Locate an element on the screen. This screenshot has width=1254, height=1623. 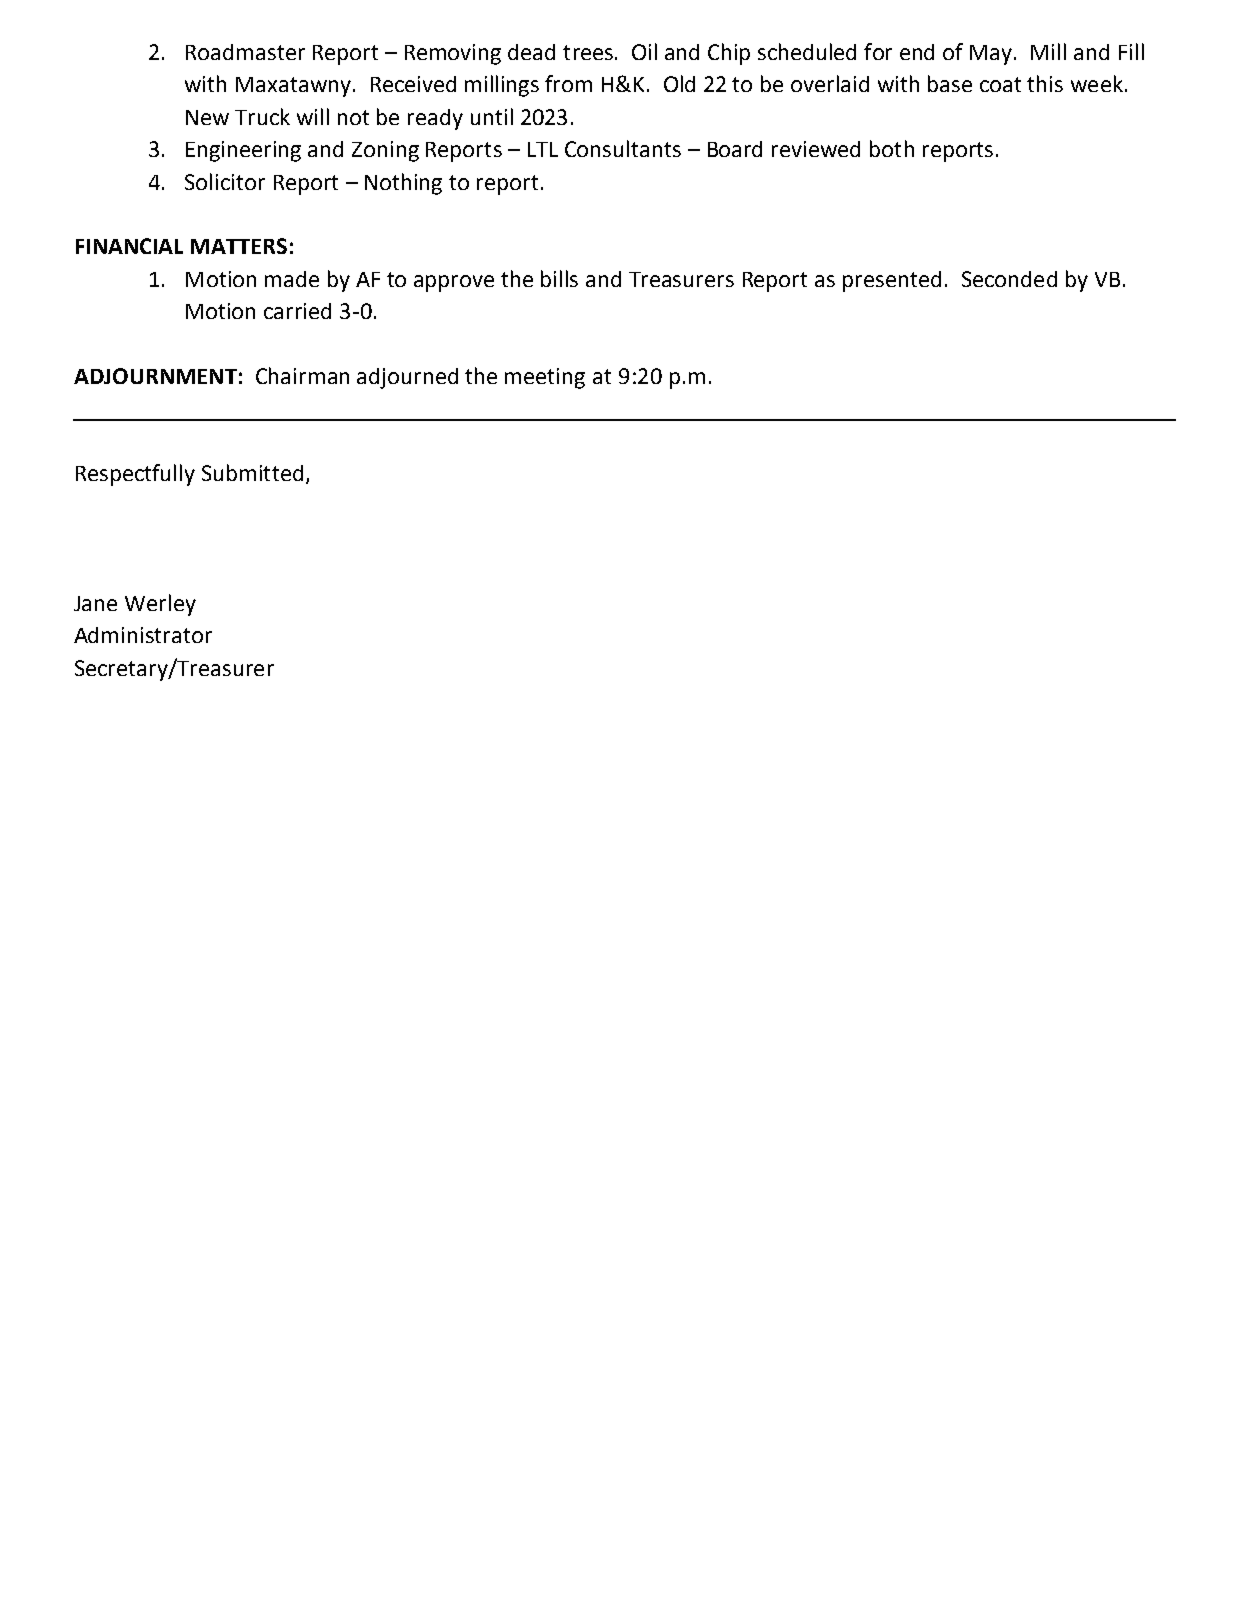
meeting is located at coordinates (545, 378).
